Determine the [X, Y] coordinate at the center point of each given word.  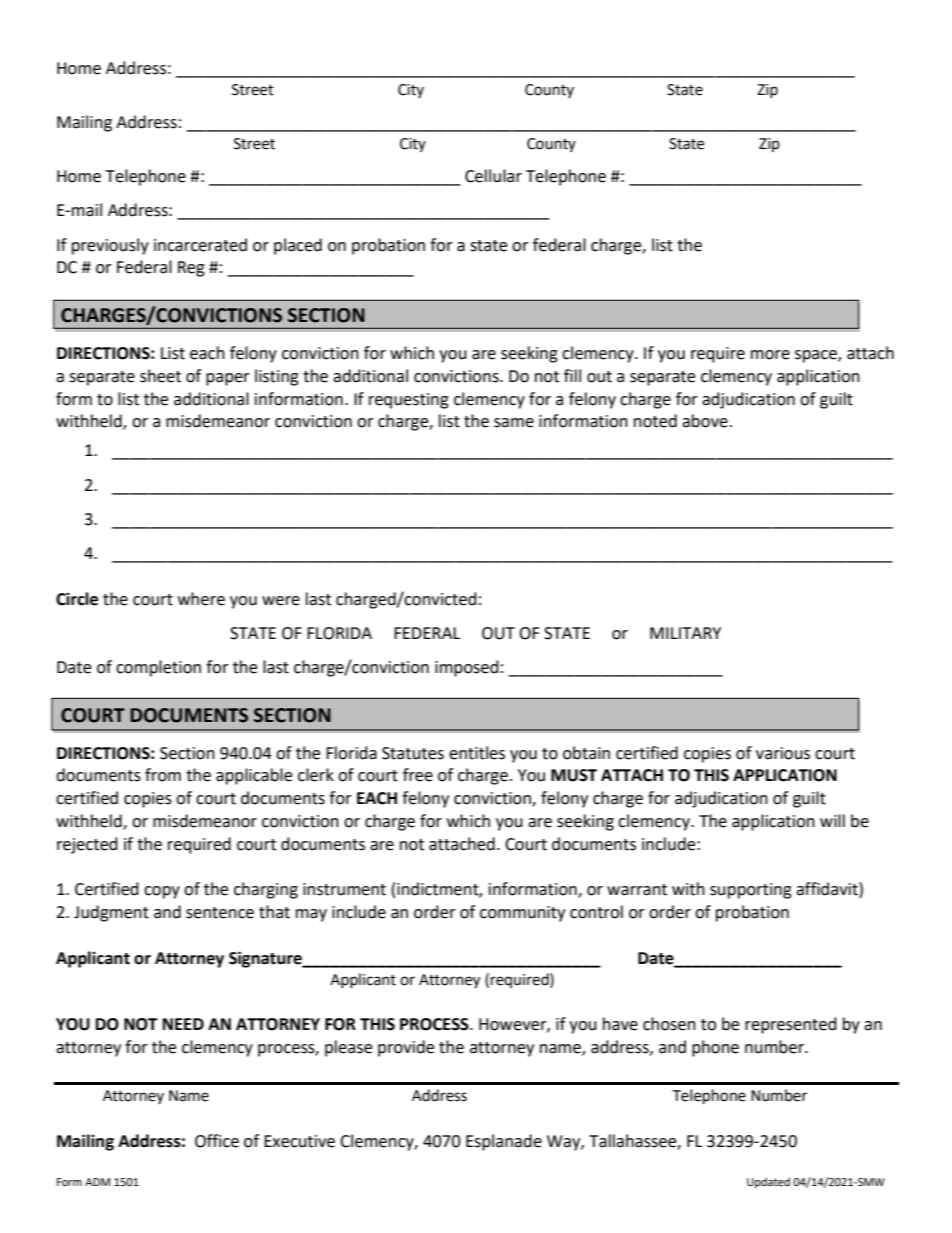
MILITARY [685, 633]
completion [158, 668]
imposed [467, 668]
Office [217, 1141]
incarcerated [200, 245]
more [770, 355]
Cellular [493, 176]
